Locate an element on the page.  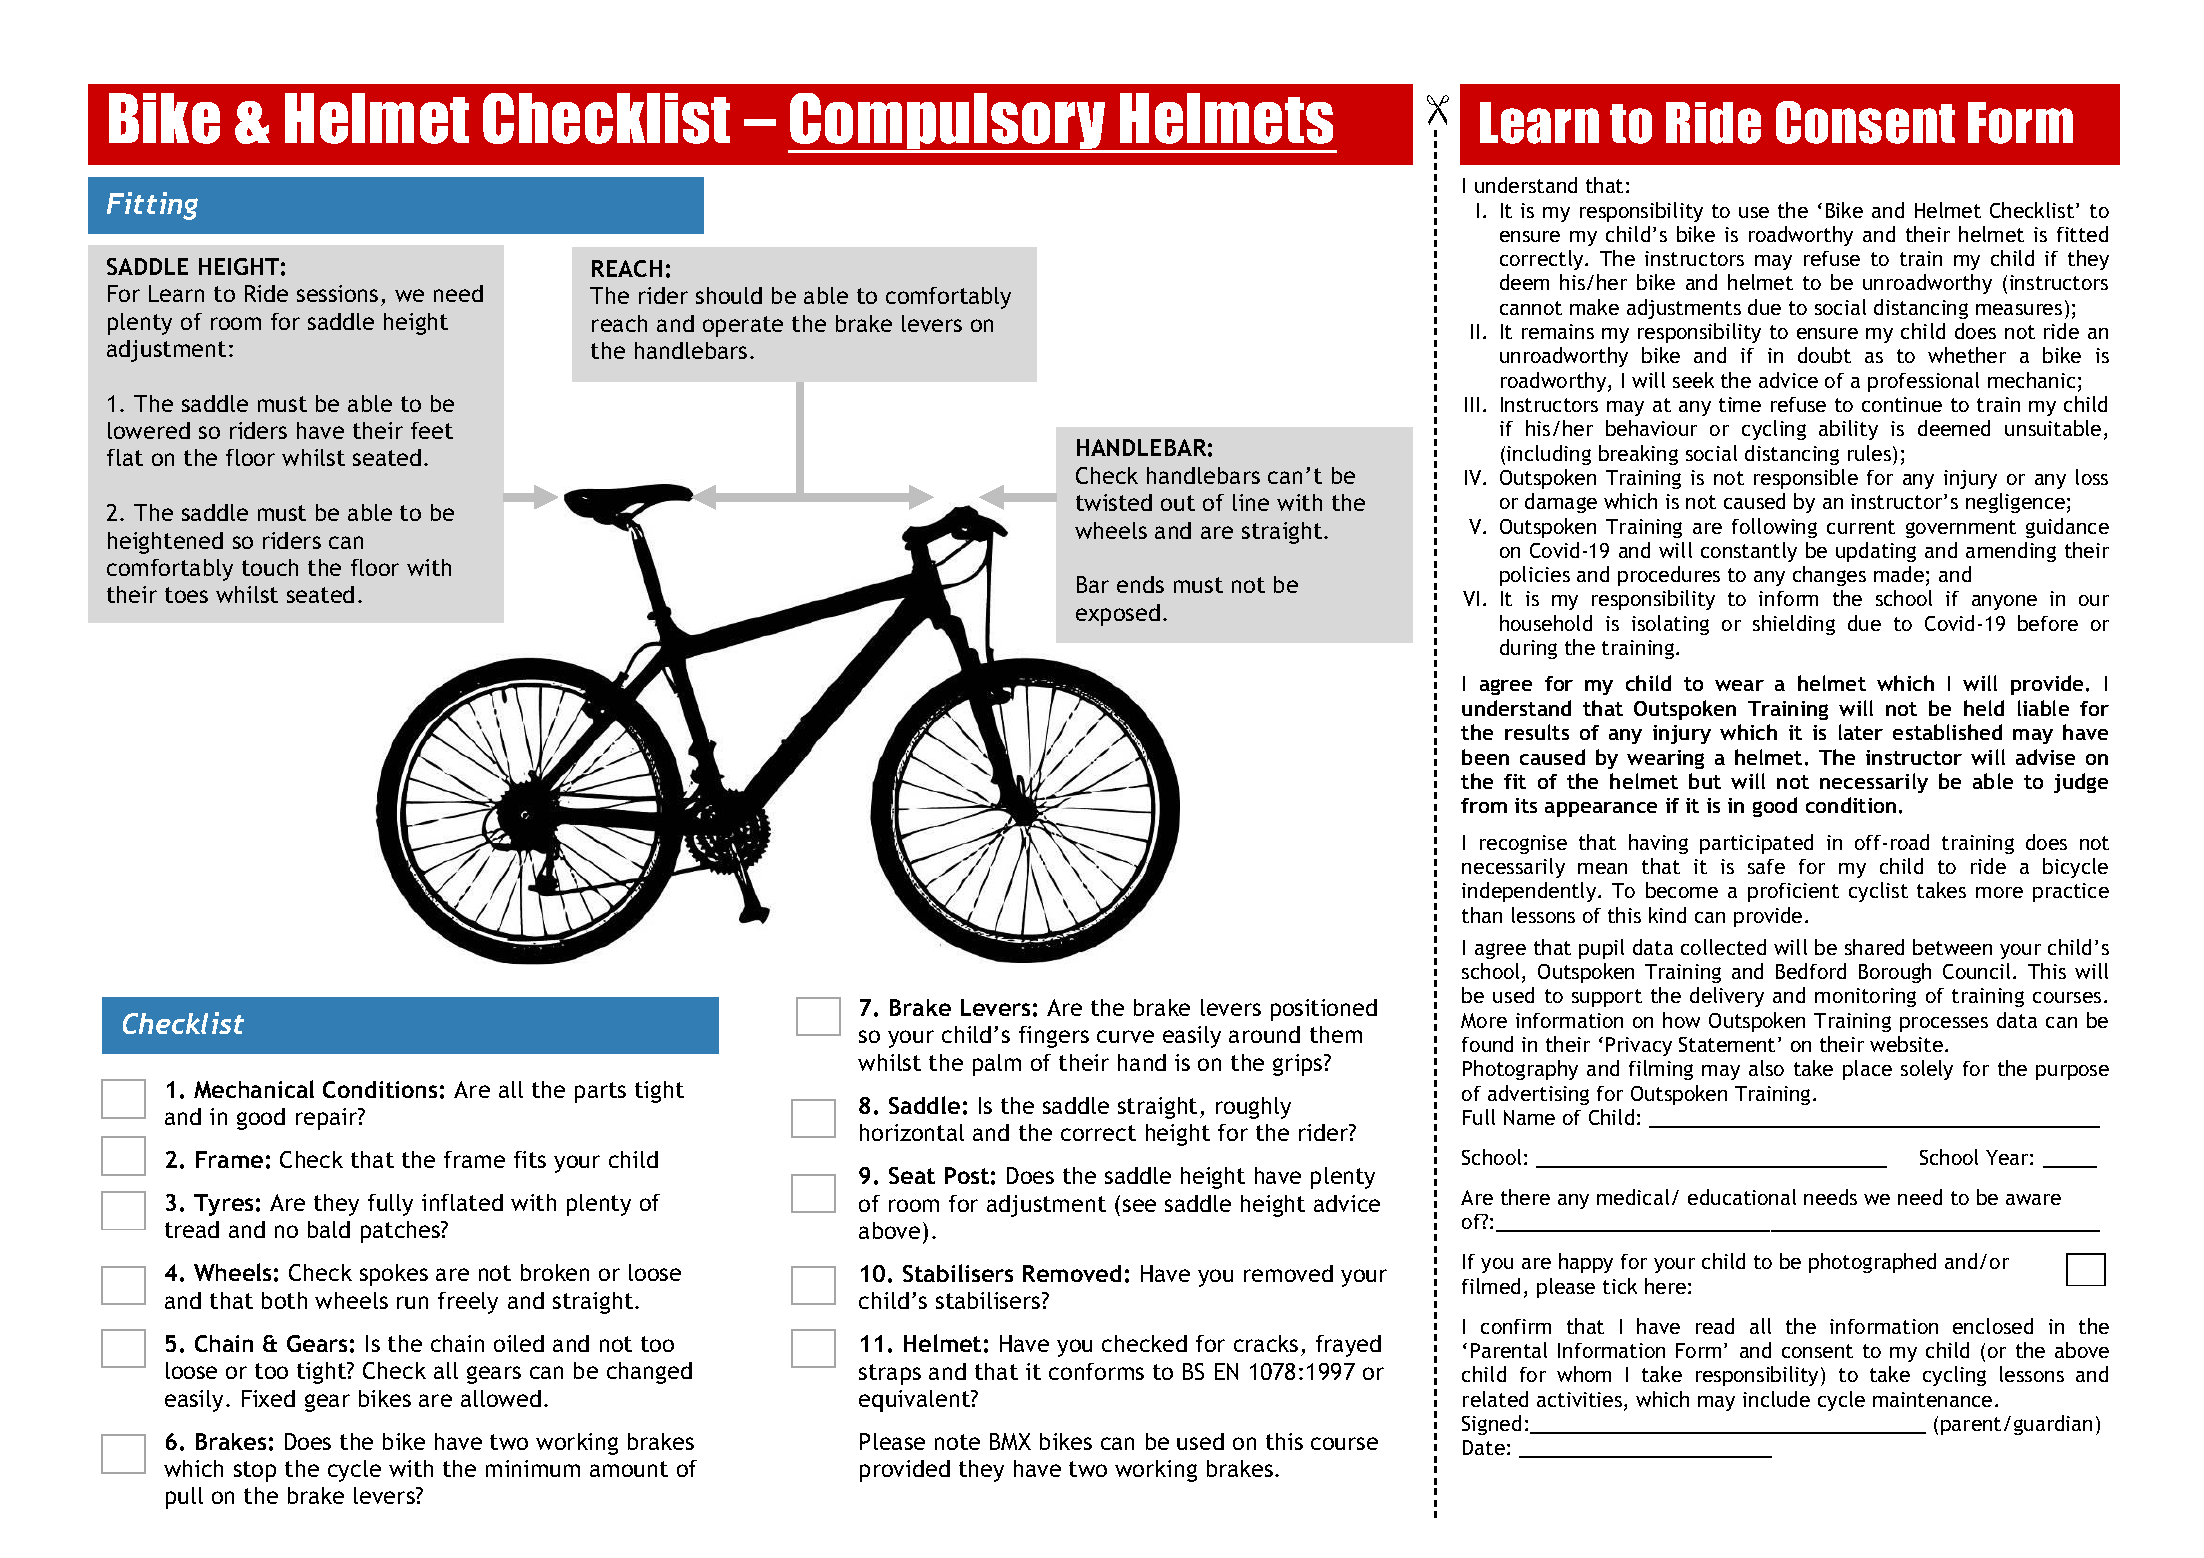
fitted is located at coordinates (2082, 234).
